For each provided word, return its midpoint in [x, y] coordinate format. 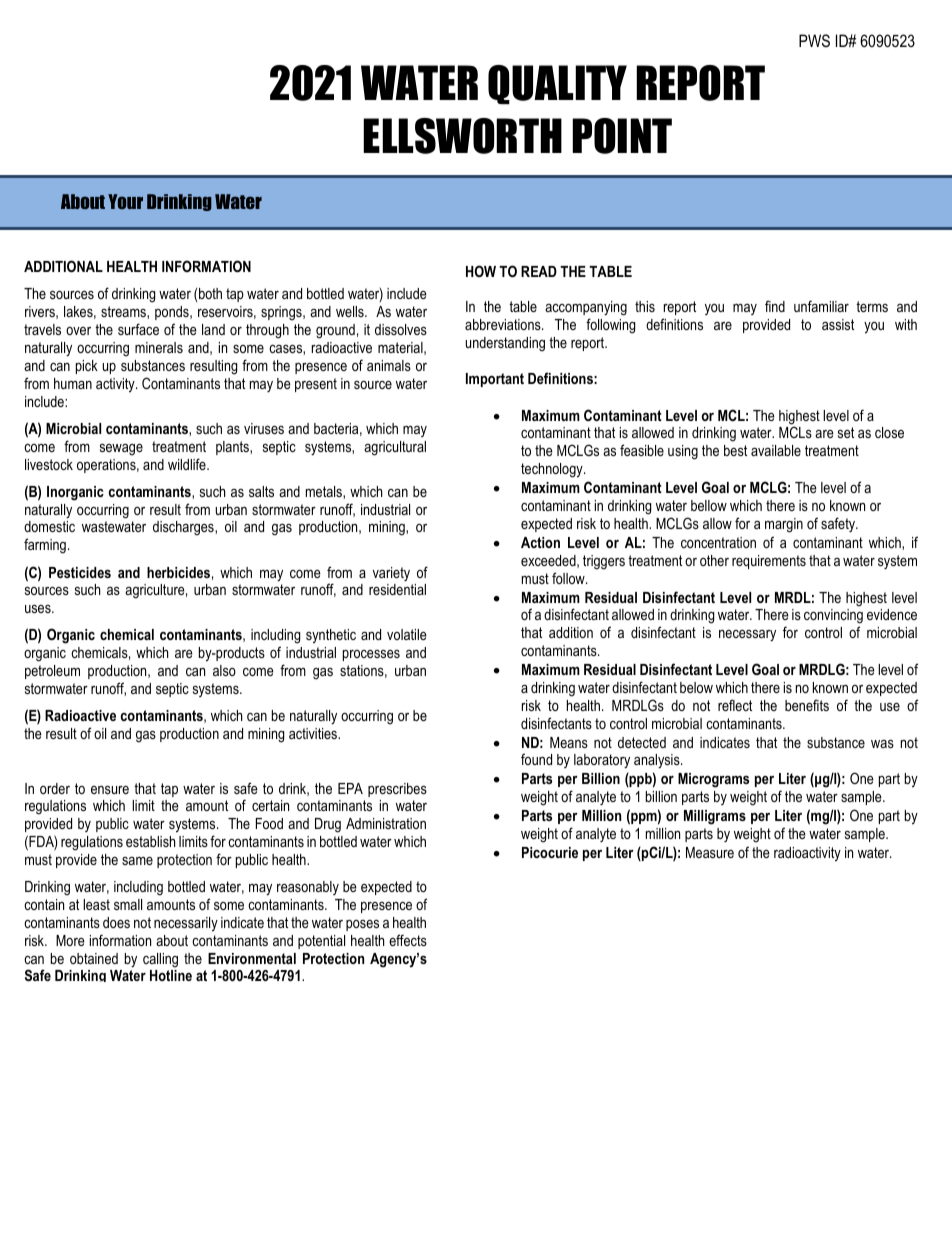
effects [408, 940]
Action [540, 542]
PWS [814, 40]
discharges [184, 528]
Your [125, 201]
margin [784, 525]
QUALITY [557, 84]
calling [160, 960]
